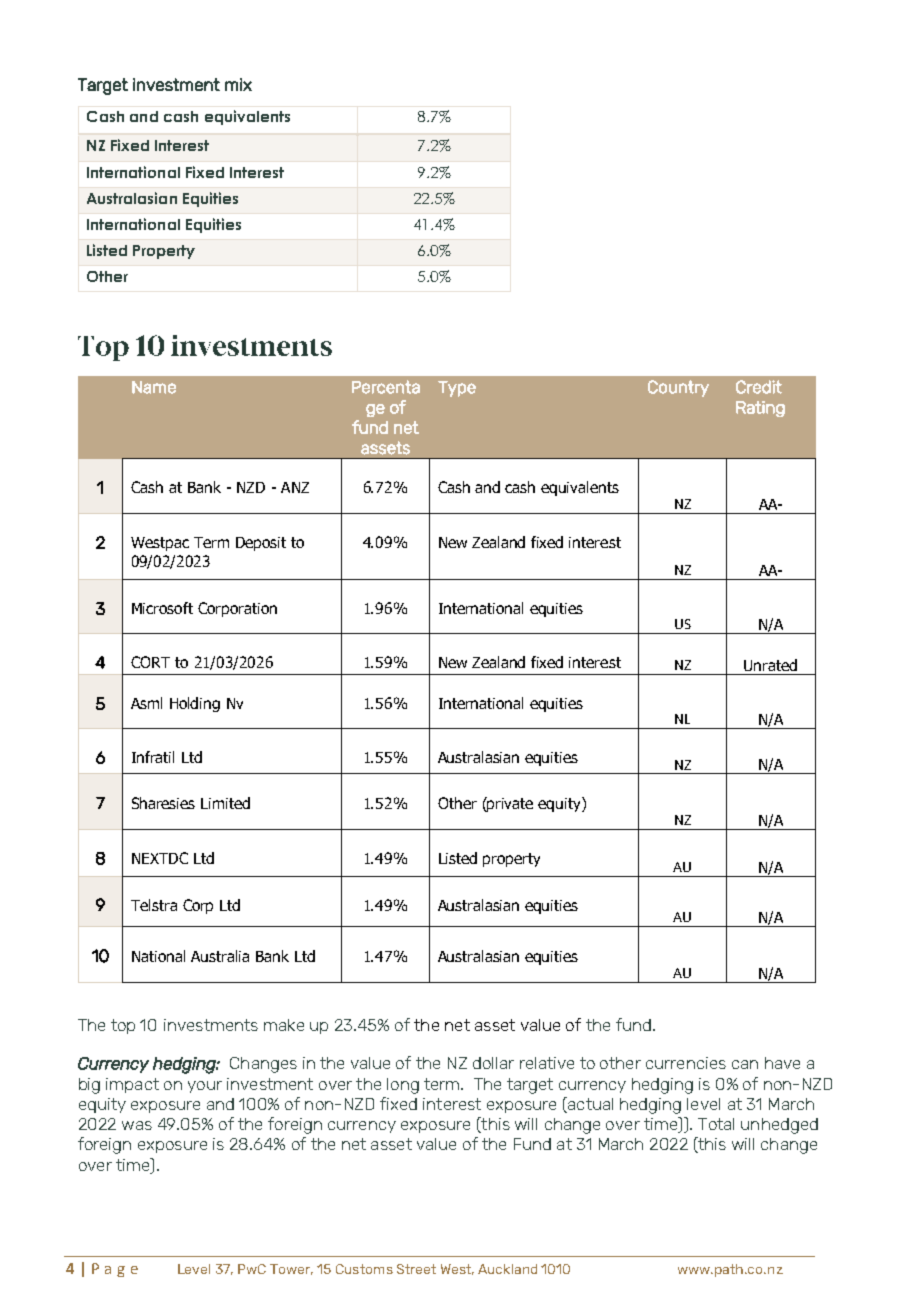 Image resolution: width=924 pixels, height=1308 pixels. What do you see at coordinates (457, 389) in the image?
I see `Type` at bounding box center [457, 389].
